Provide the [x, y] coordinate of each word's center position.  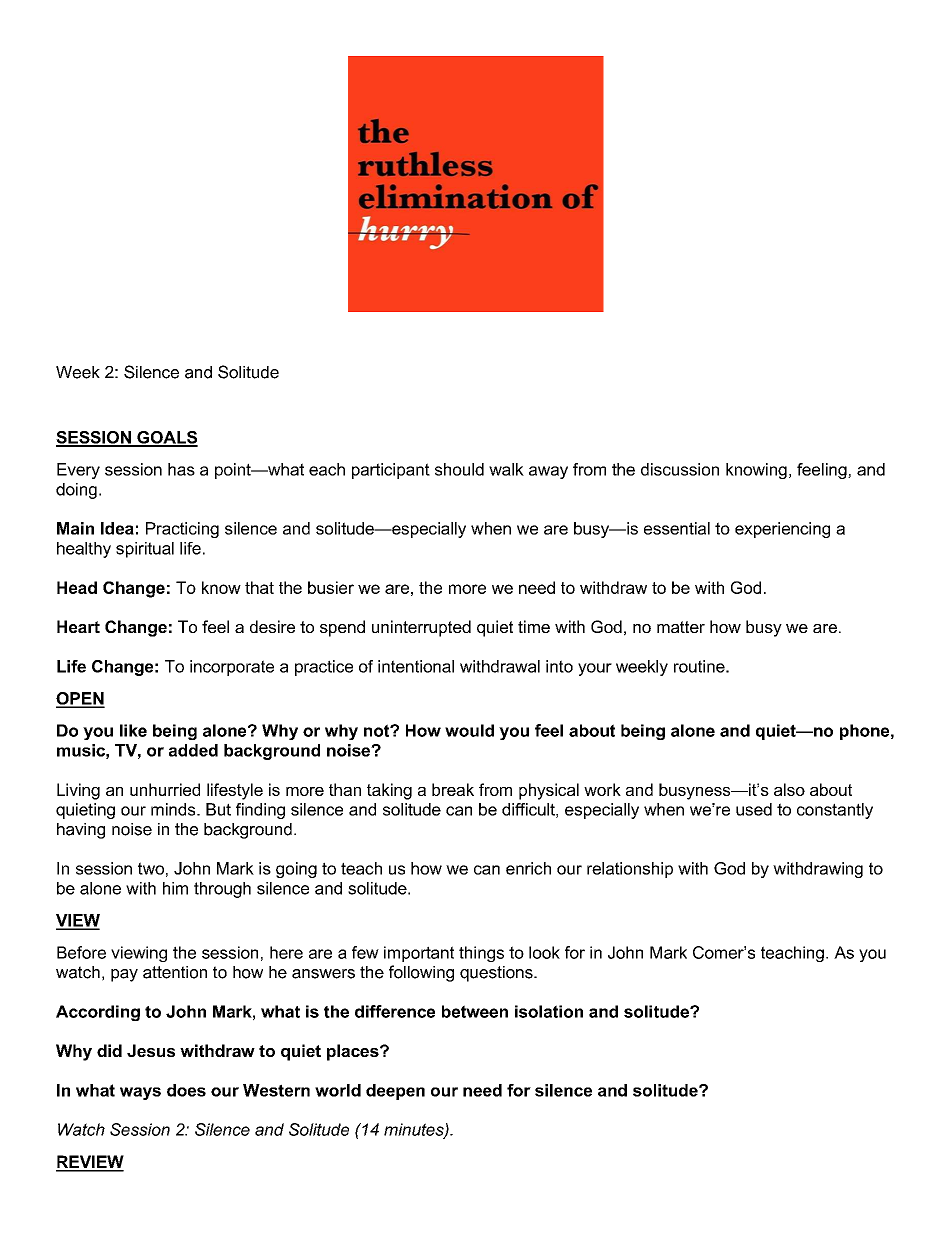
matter [681, 627]
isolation [549, 1011]
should [459, 469]
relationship [630, 870]
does [186, 1090]
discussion [680, 469]
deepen [395, 1092]
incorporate [232, 668]
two [151, 868]
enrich [528, 868]
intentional [416, 666]
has [181, 469]
